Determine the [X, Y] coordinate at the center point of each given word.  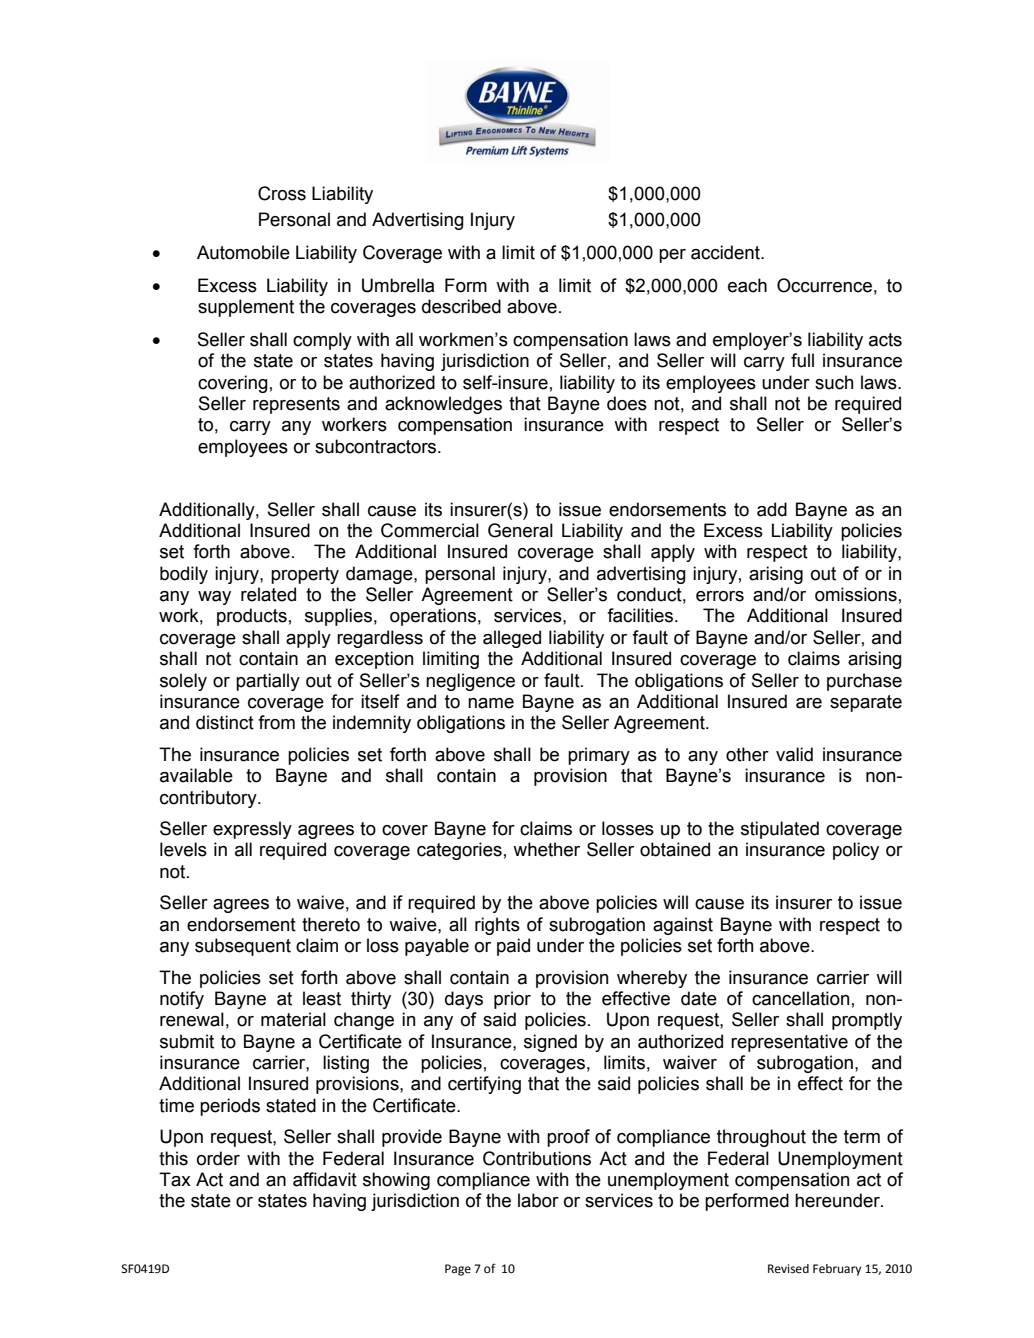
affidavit [325, 1179]
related [268, 594]
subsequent [243, 947]
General [520, 530]
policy [856, 851]
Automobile [243, 252]
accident [726, 252]
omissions [856, 594]
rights [497, 926]
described [461, 306]
